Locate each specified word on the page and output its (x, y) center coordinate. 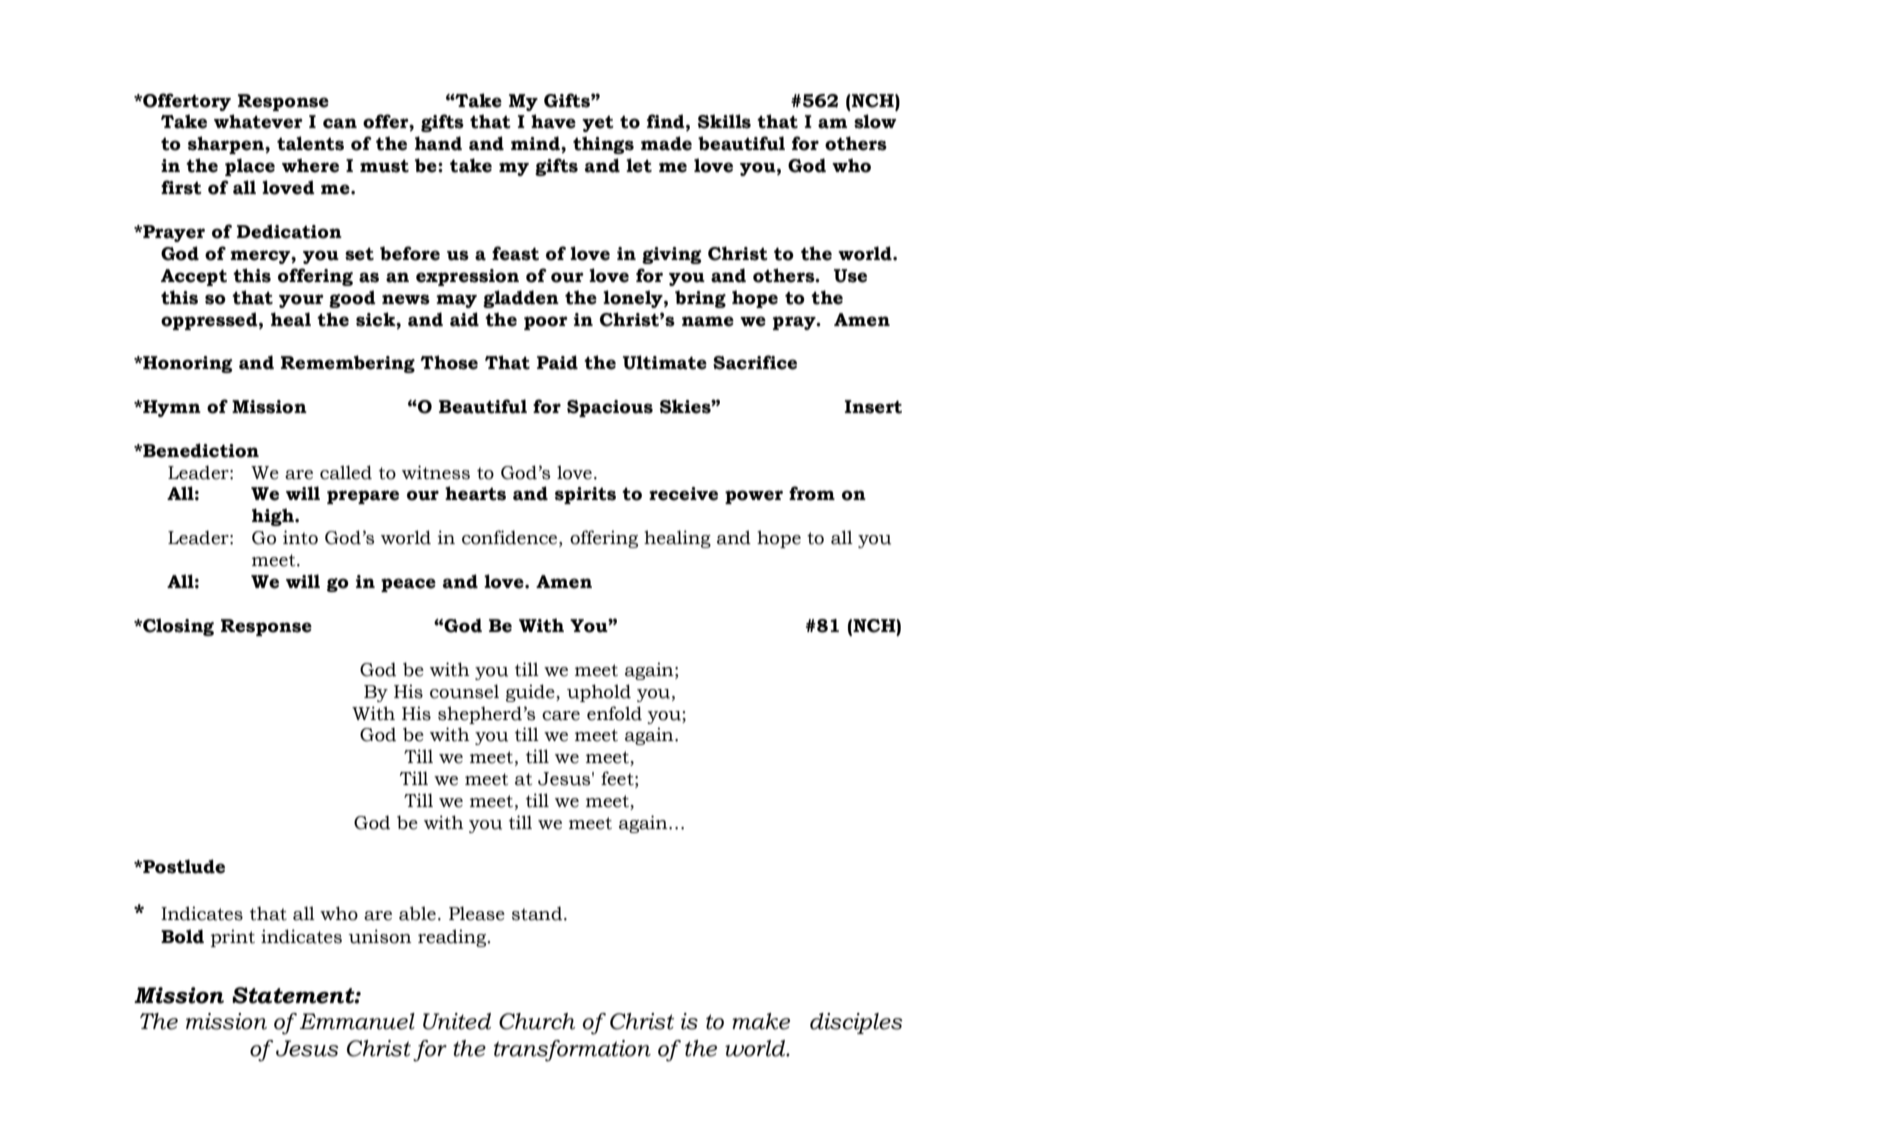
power (754, 497)
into (300, 537)
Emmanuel (357, 1021)
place (250, 167)
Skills (724, 121)
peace (408, 585)
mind (536, 143)
